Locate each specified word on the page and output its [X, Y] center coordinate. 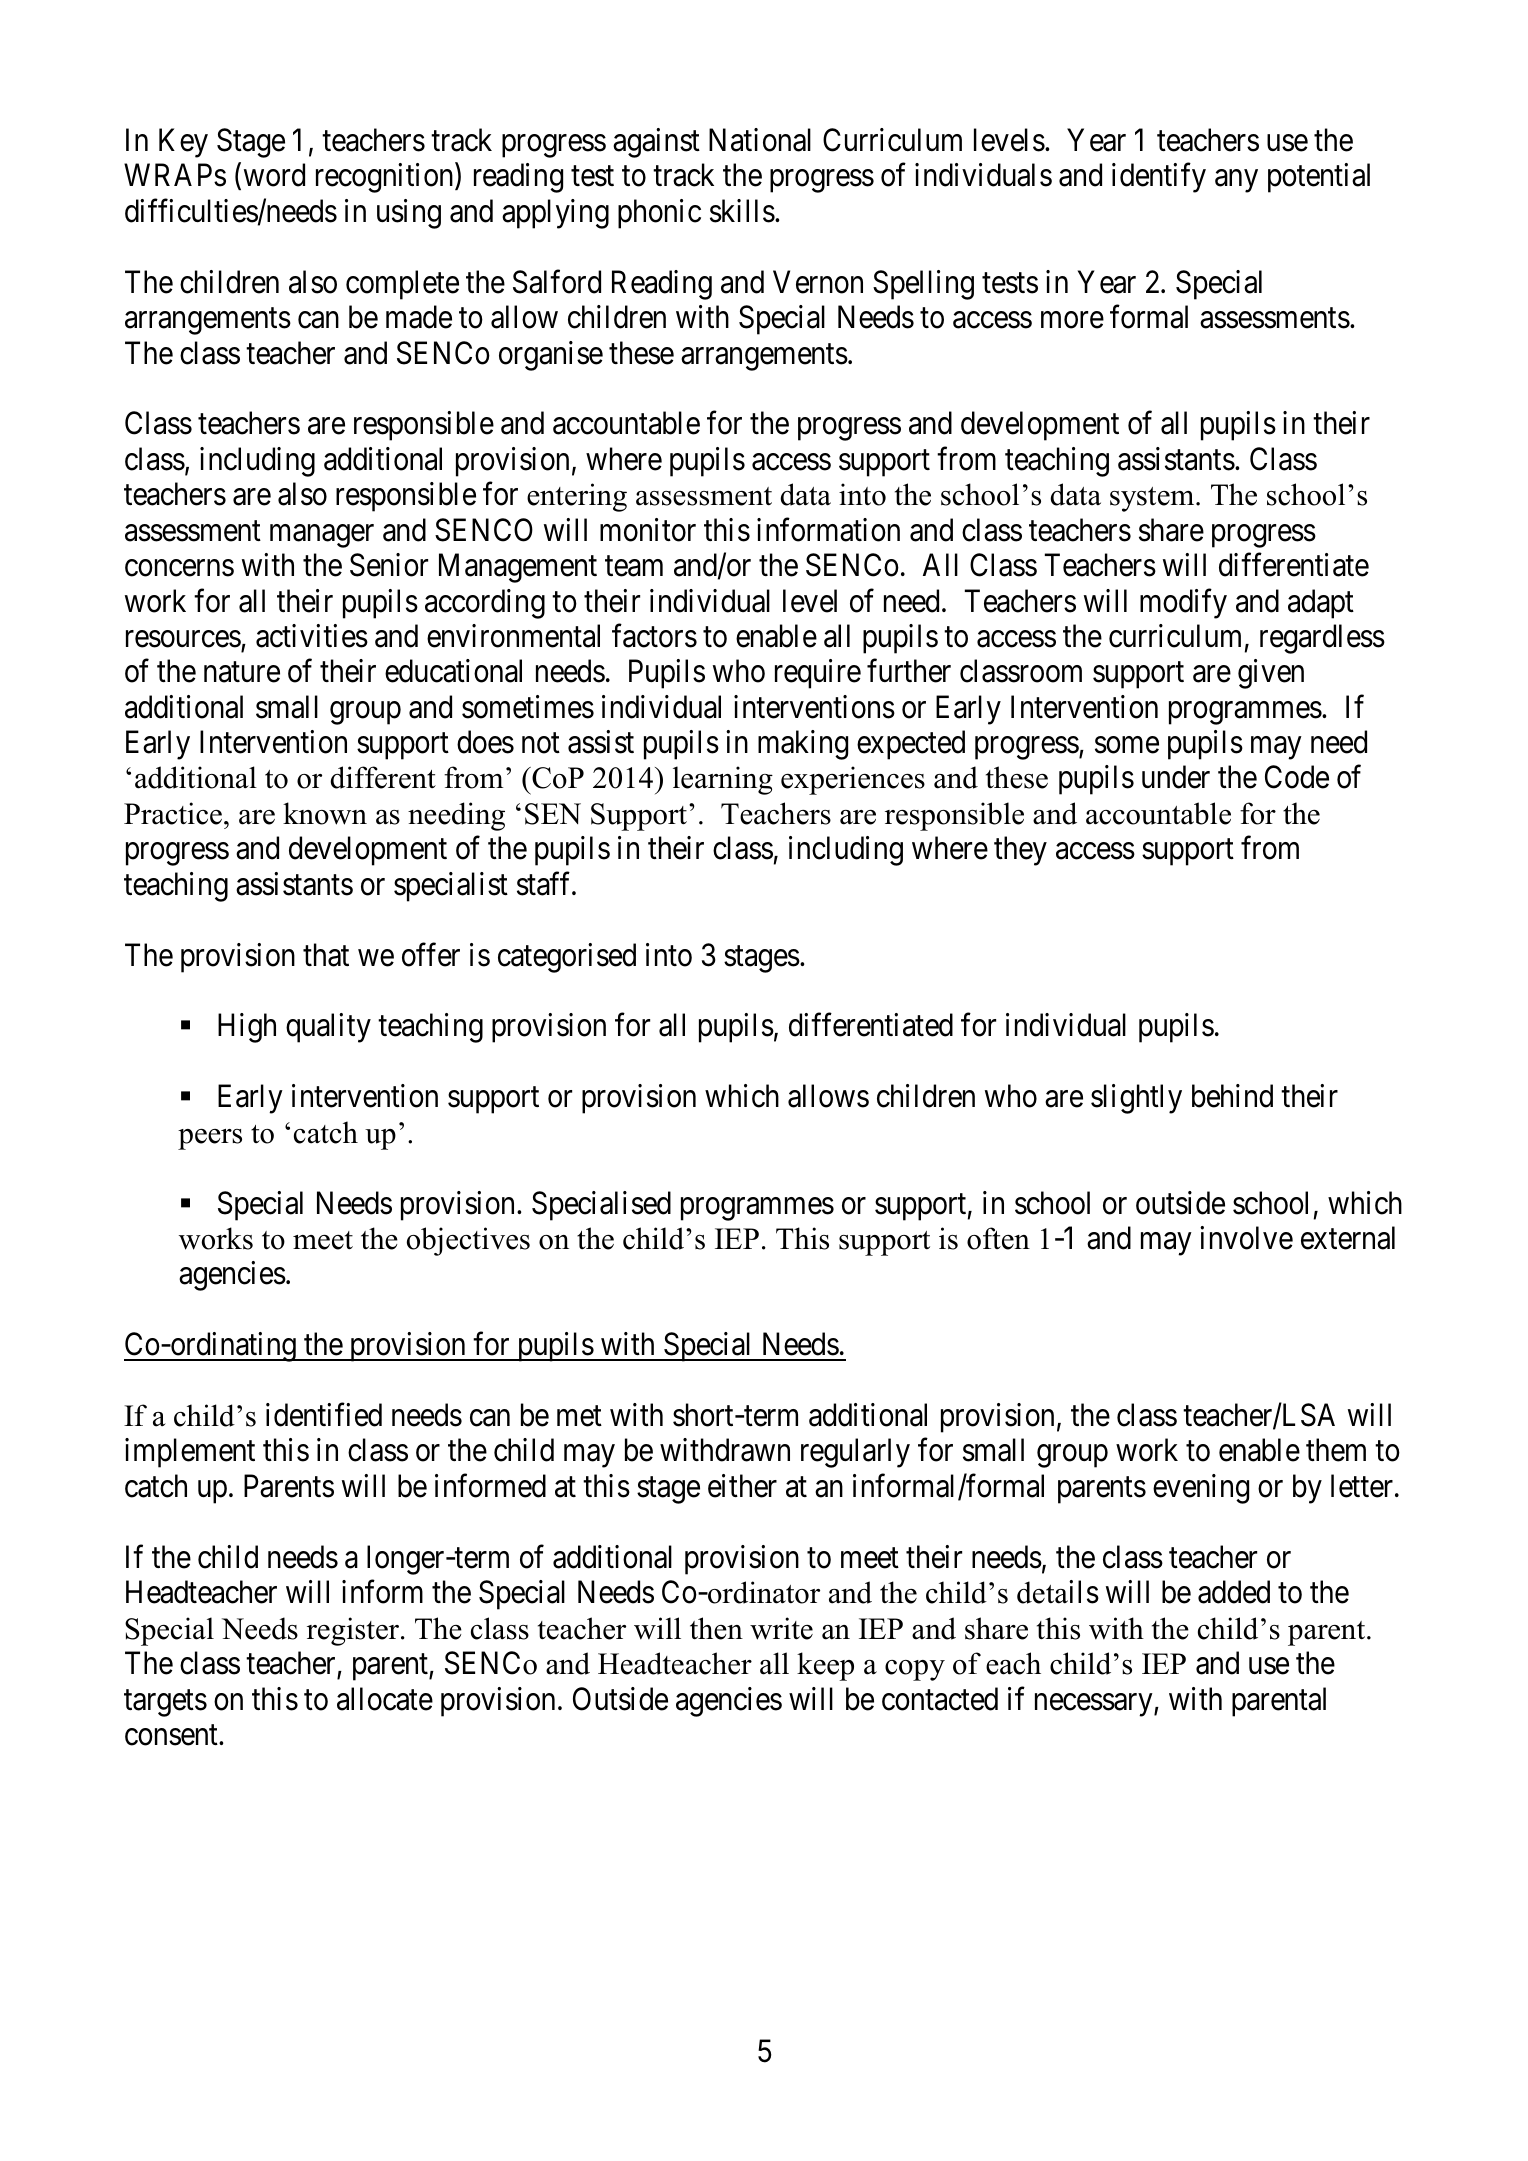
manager [322, 536]
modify [1183, 604]
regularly [855, 1453]
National [760, 140]
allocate [385, 1699]
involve [1246, 1238]
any [1236, 181]
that [326, 955]
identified [324, 1415]
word [274, 175]
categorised [567, 958]
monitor [648, 530]
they [1020, 851]
